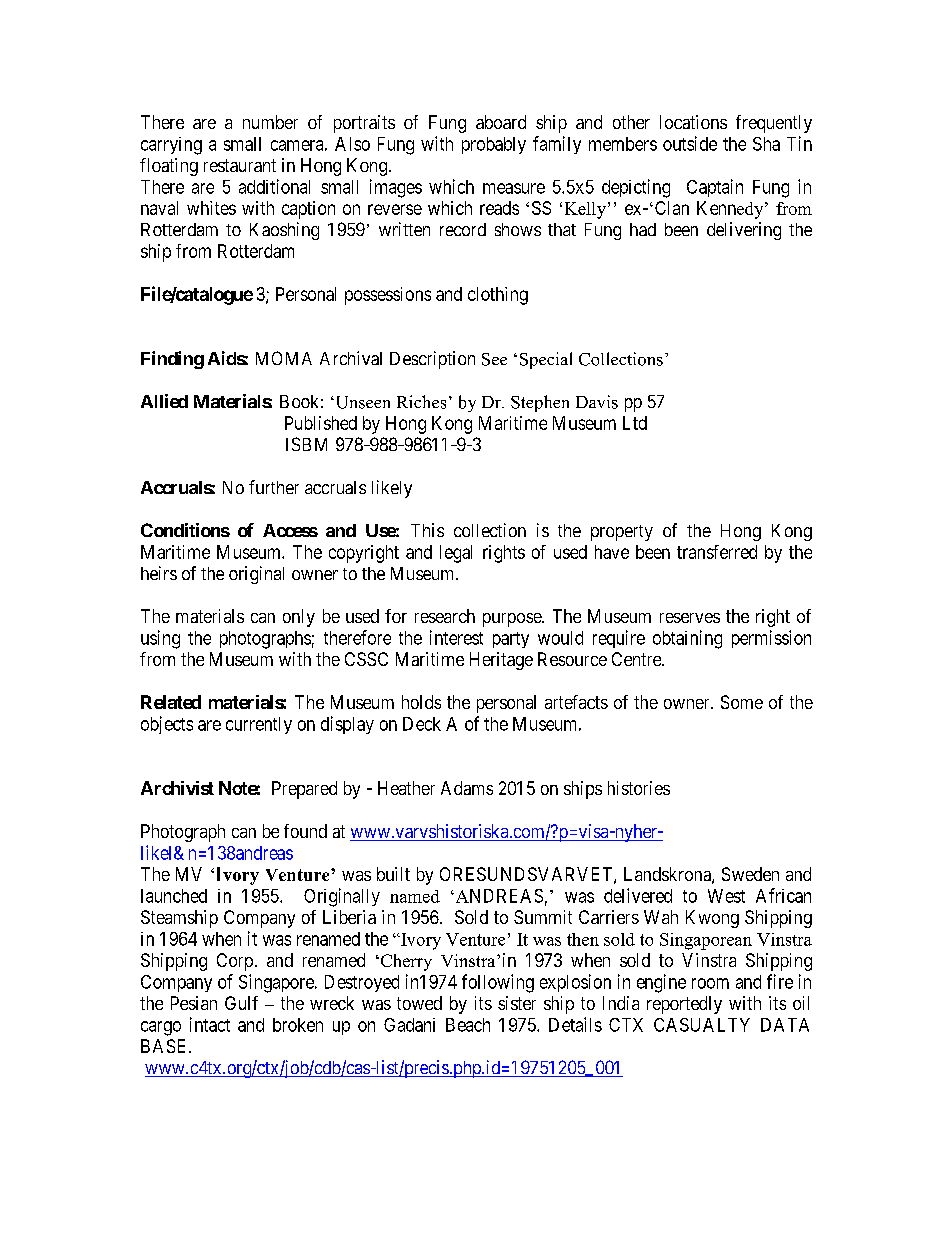  What do you see at coordinates (259, 725) in the screenshot?
I see `currently` at bounding box center [259, 725].
